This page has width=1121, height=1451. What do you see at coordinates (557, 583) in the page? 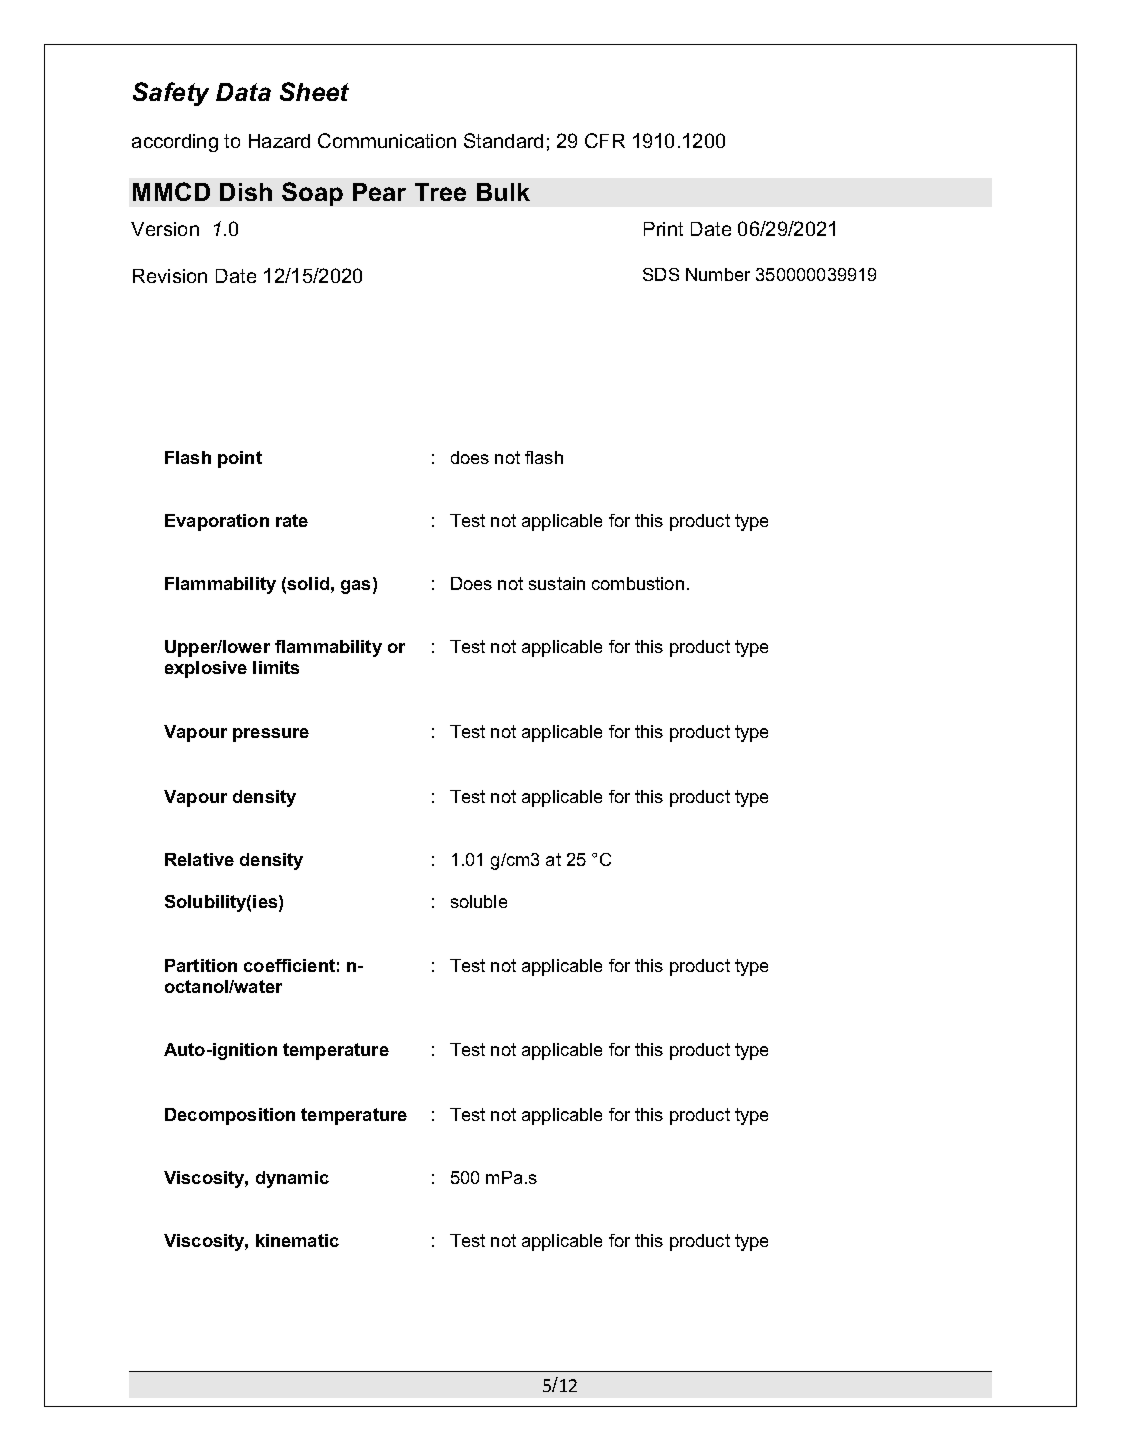
I see `sustain` at bounding box center [557, 583].
